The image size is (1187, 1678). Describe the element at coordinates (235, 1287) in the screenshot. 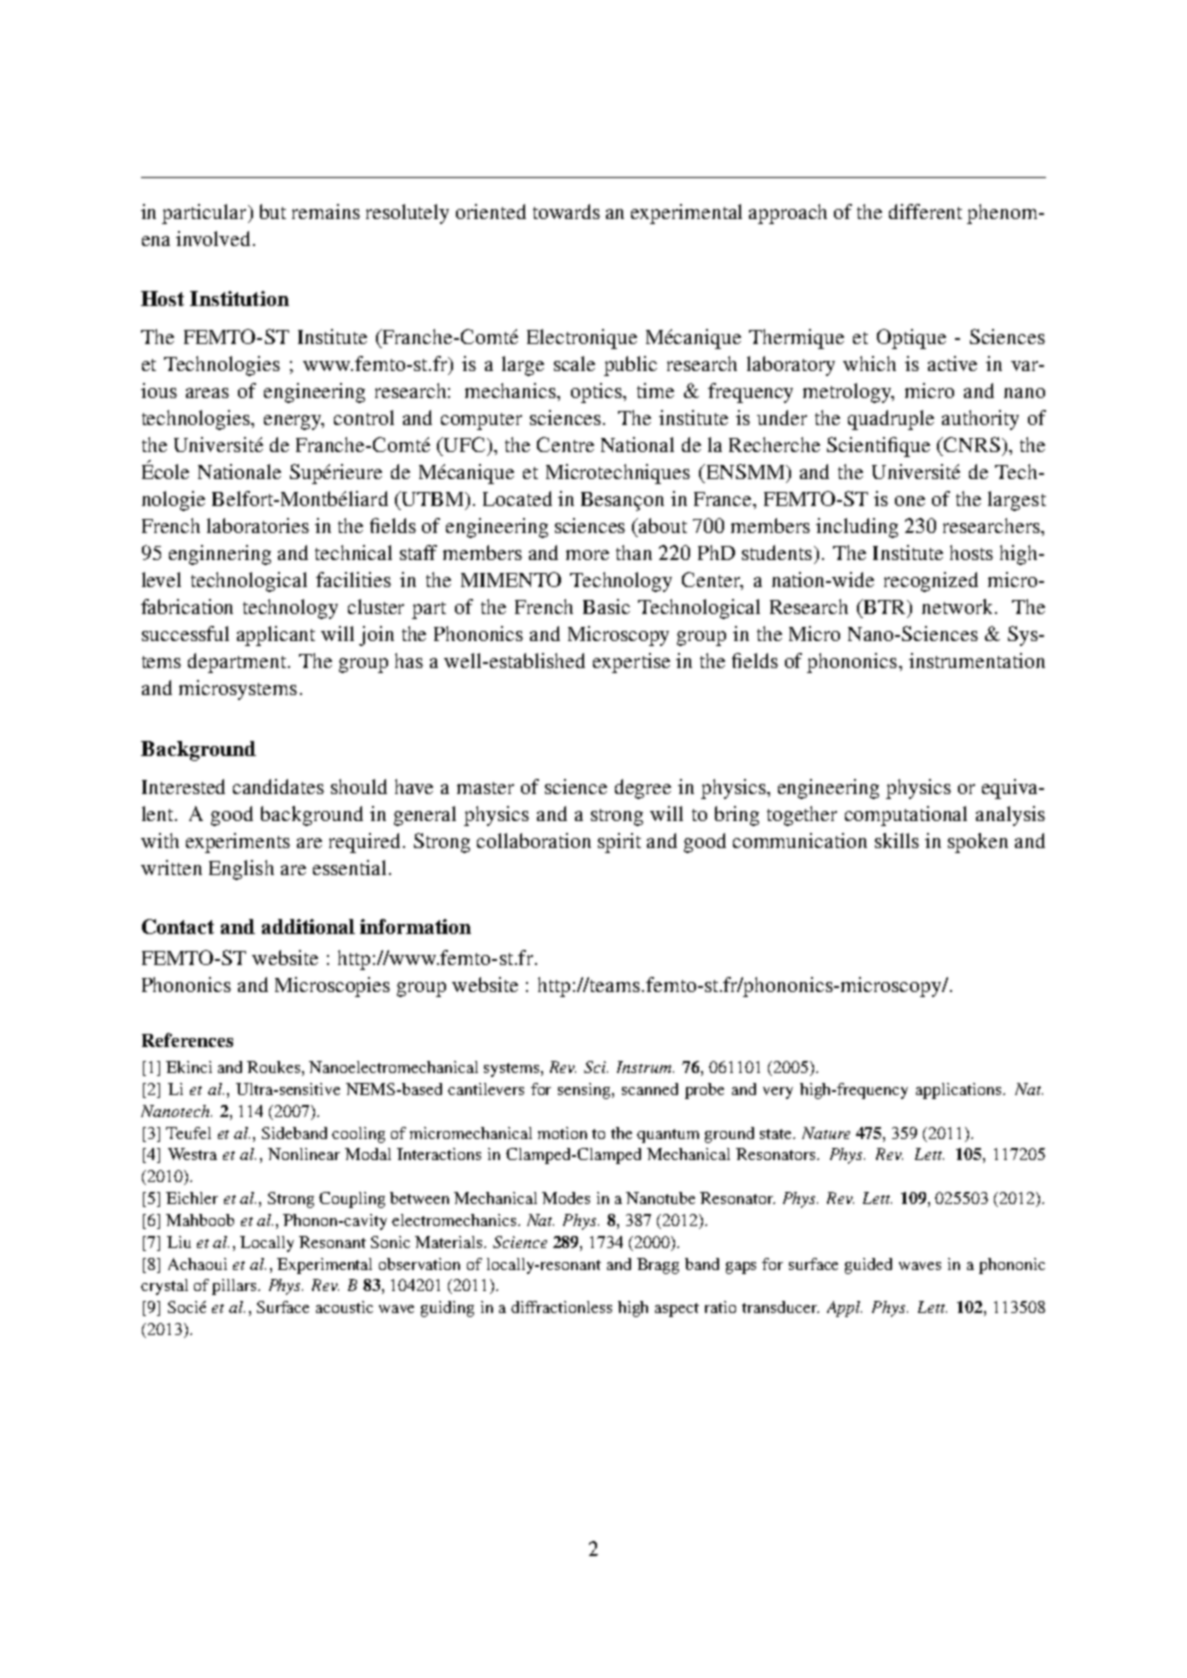

I see `pillars` at that location.
